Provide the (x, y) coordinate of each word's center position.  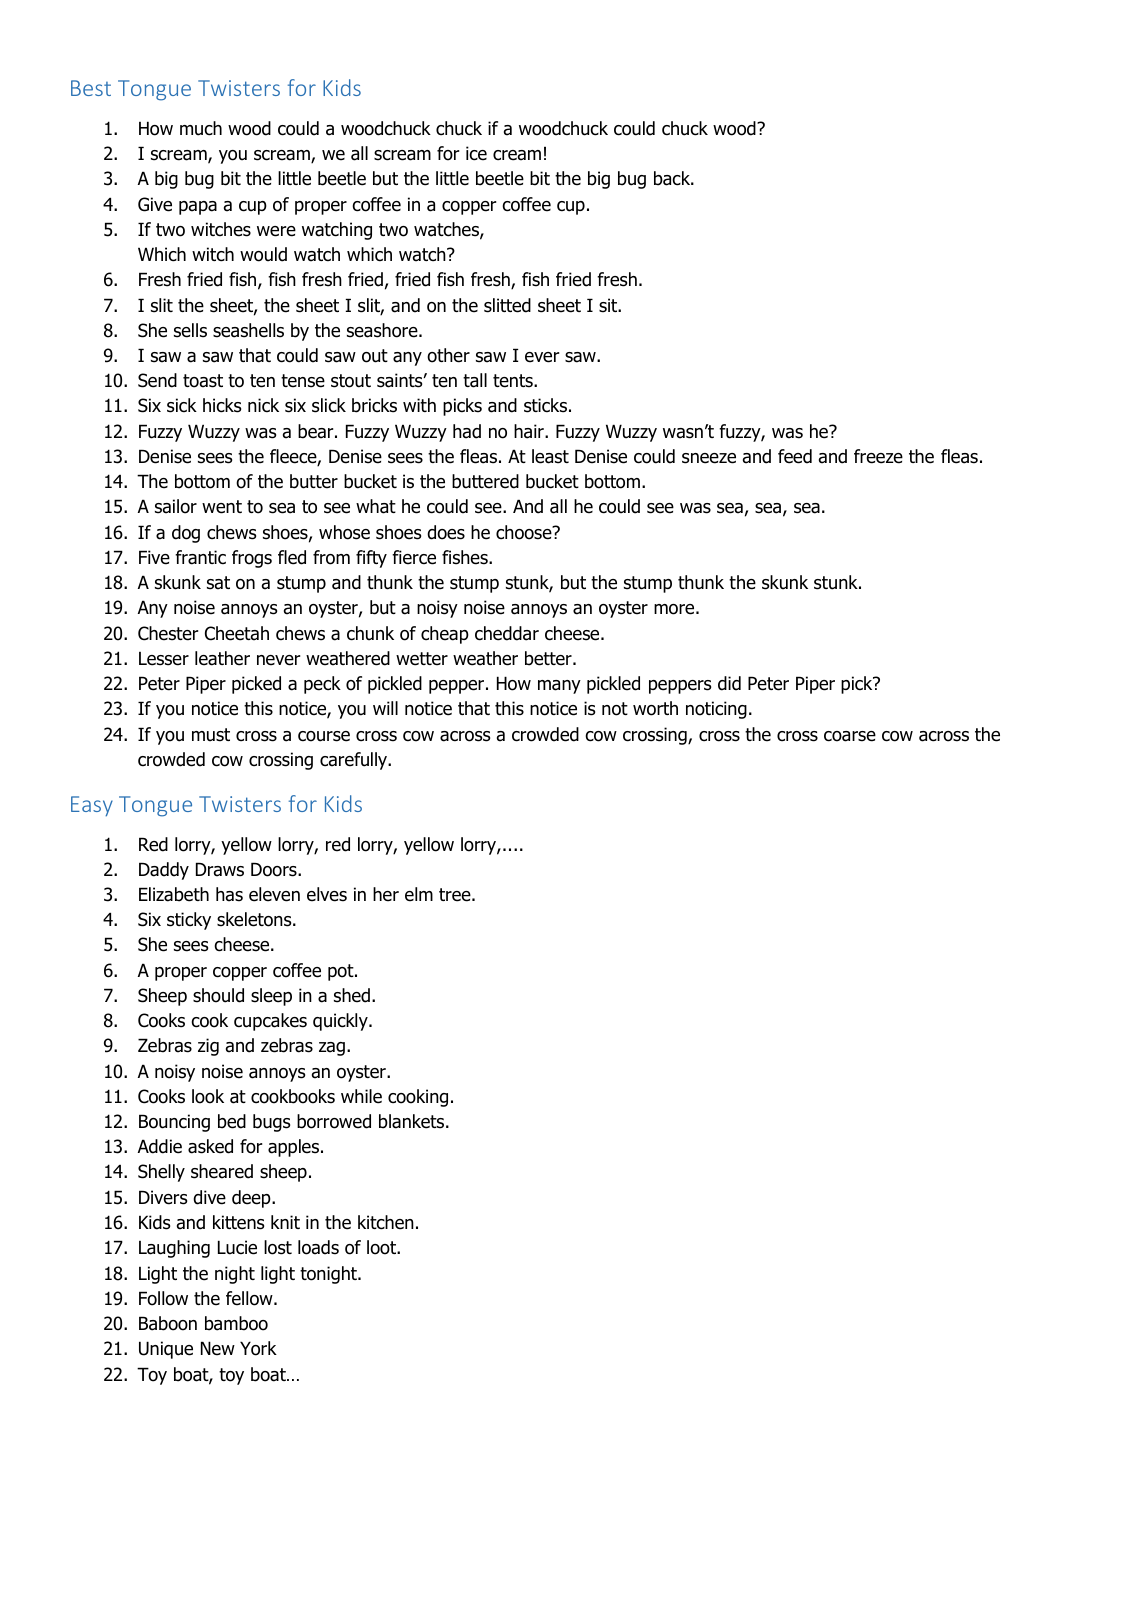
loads (318, 1247)
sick (182, 405)
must (211, 735)
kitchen (386, 1222)
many (559, 687)
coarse (850, 736)
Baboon (168, 1323)
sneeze (709, 458)
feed (795, 456)
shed (352, 995)
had (467, 431)
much (201, 128)
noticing (716, 710)
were (276, 231)
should (218, 995)
